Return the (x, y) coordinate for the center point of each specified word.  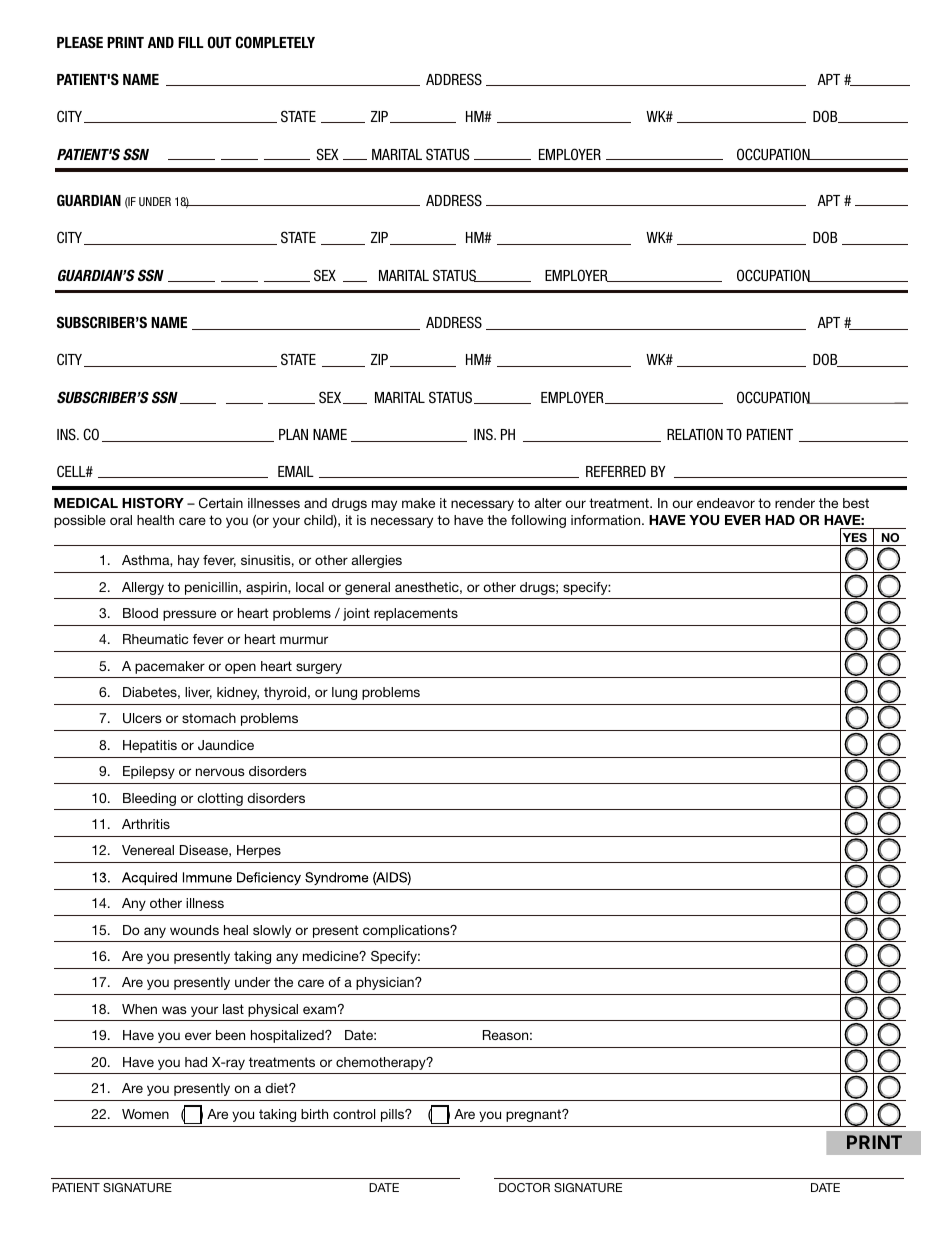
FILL (191, 42)
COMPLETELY (275, 42)
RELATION (695, 434)
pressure (189, 615)
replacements (416, 614)
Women (145, 1114)
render (795, 503)
